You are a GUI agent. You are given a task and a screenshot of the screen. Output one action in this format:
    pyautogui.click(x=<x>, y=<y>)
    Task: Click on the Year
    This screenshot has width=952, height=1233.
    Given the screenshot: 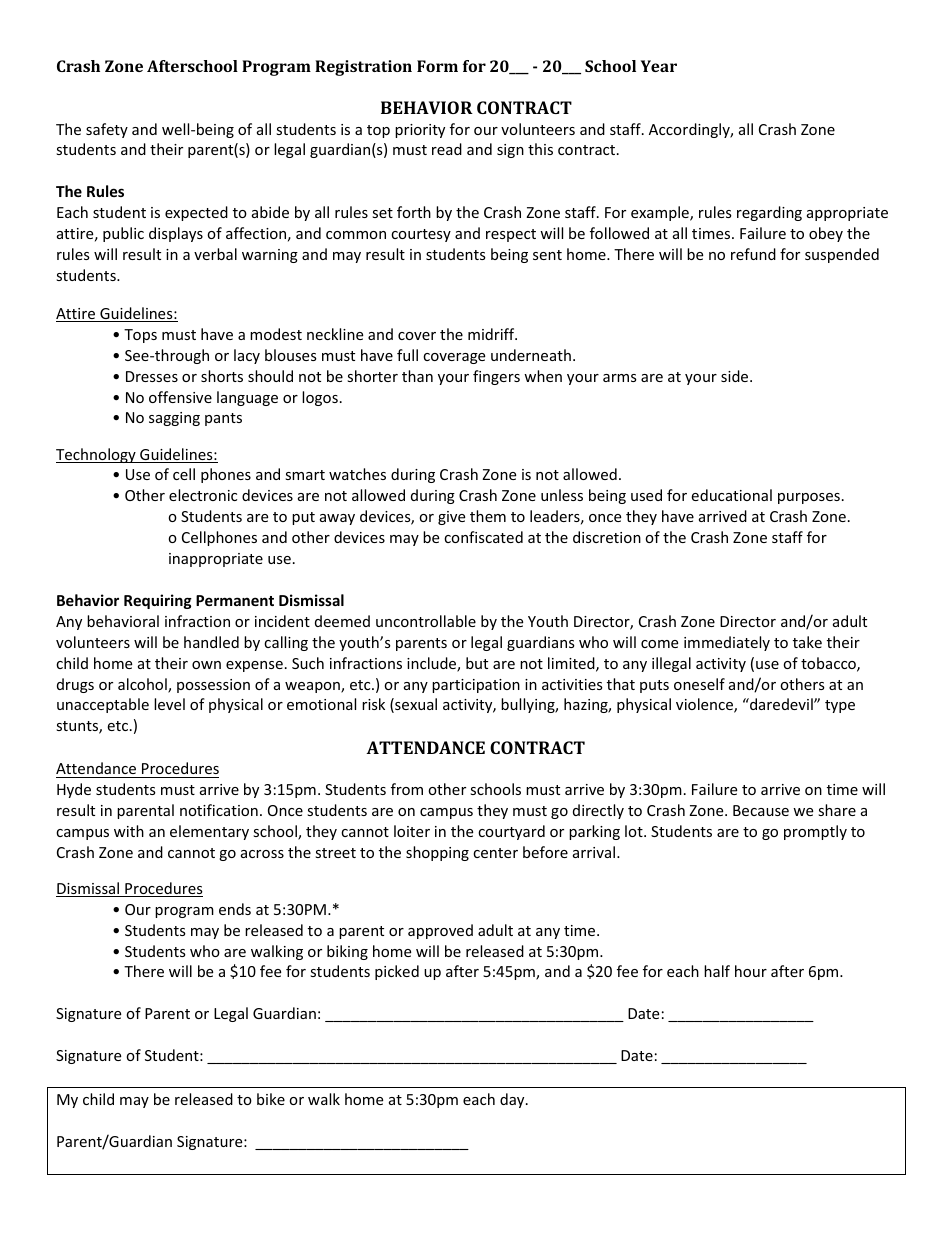 What is the action you would take?
    pyautogui.click(x=659, y=66)
